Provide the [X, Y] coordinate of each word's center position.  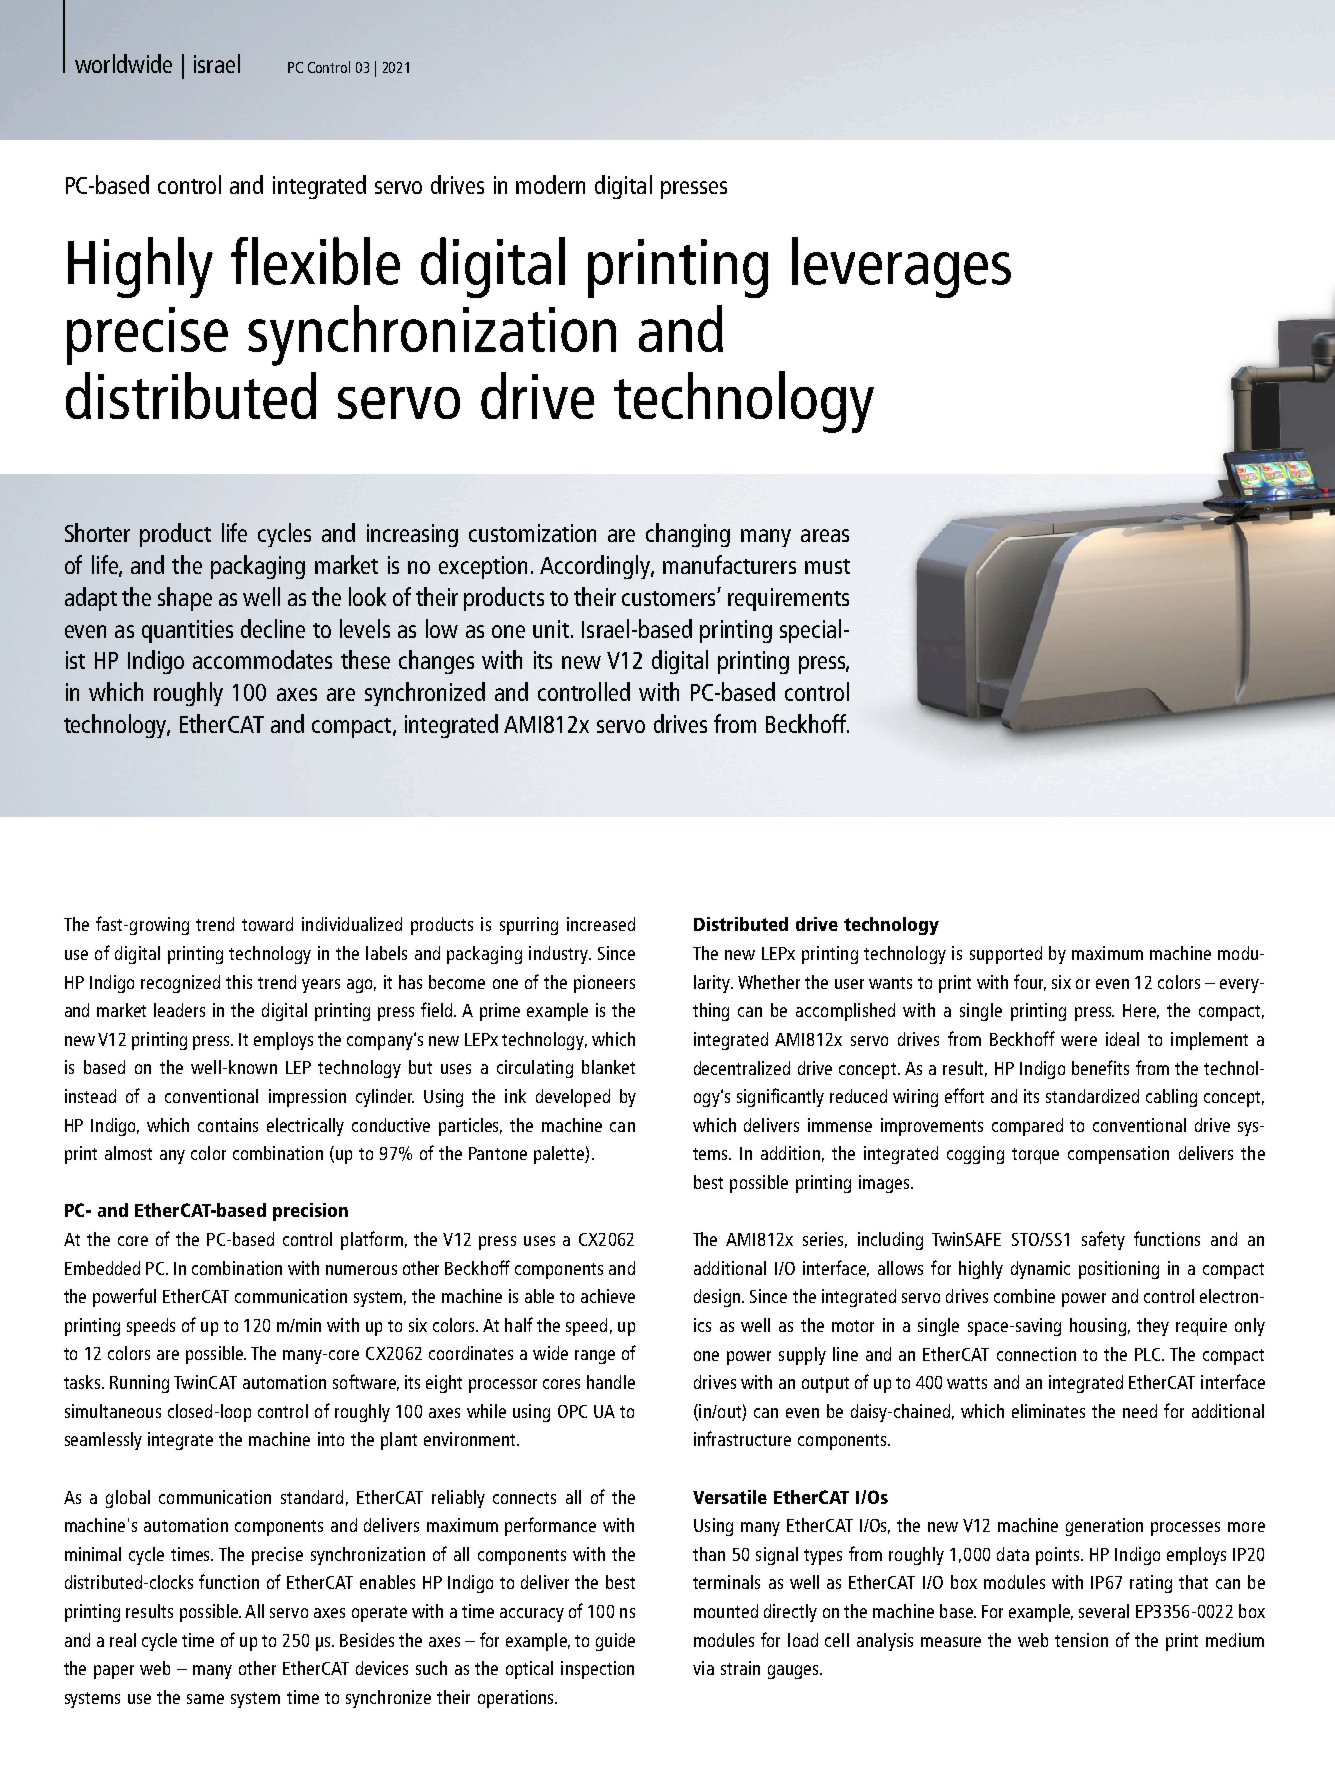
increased [601, 924]
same [205, 1699]
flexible [315, 261]
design [717, 1298]
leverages [901, 267]
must [827, 566]
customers [670, 598]
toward [267, 924]
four [1030, 982]
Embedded [102, 1268]
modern [550, 184]
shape [185, 599]
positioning [1119, 1270]
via [703, 1668]
